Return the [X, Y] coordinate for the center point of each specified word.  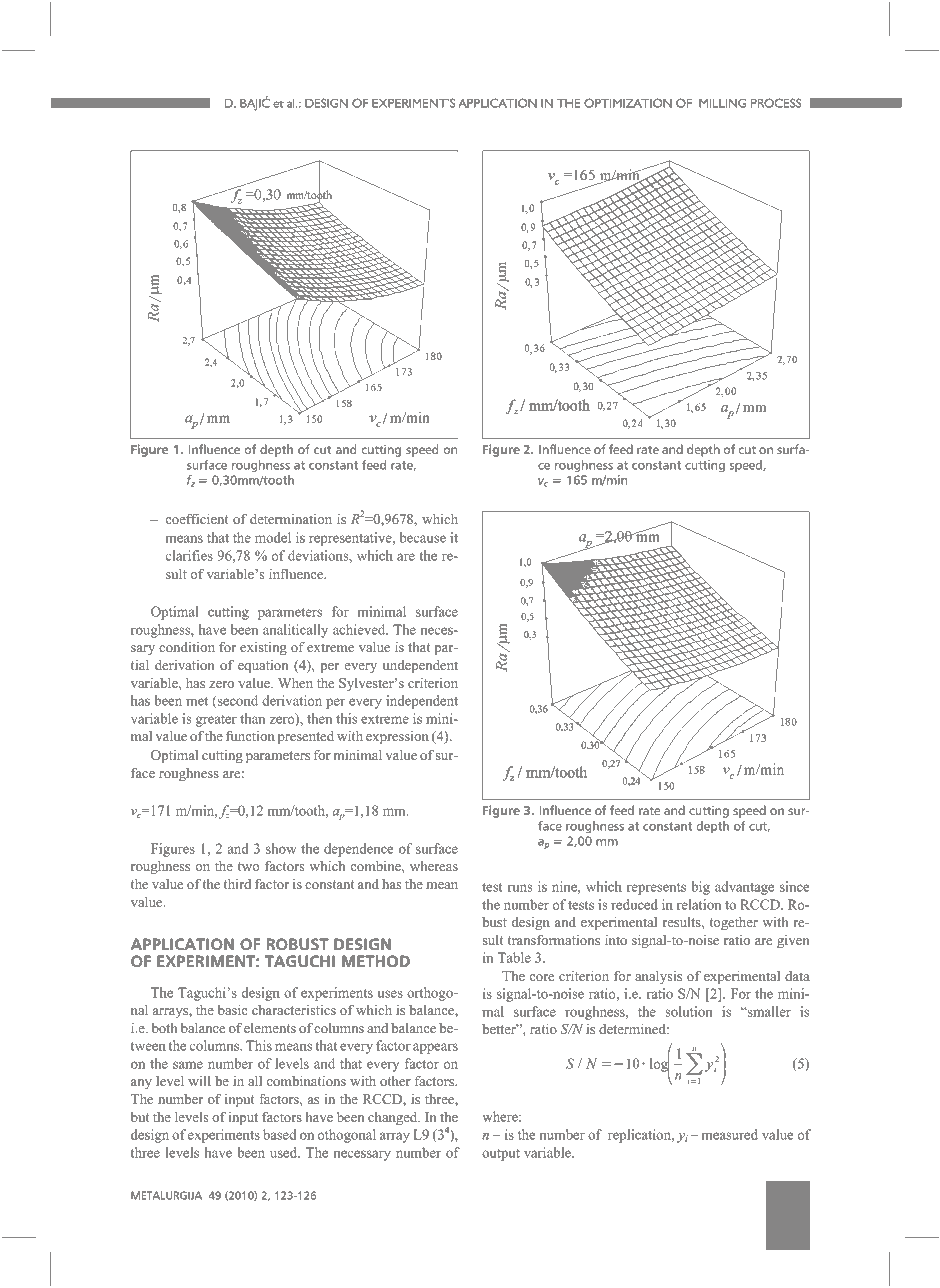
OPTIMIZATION [628, 103]
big [701, 888]
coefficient [197, 518]
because [423, 537]
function [250, 736]
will [199, 1081]
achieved [360, 629]
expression [397, 737]
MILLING [722, 103]
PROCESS [776, 103]
